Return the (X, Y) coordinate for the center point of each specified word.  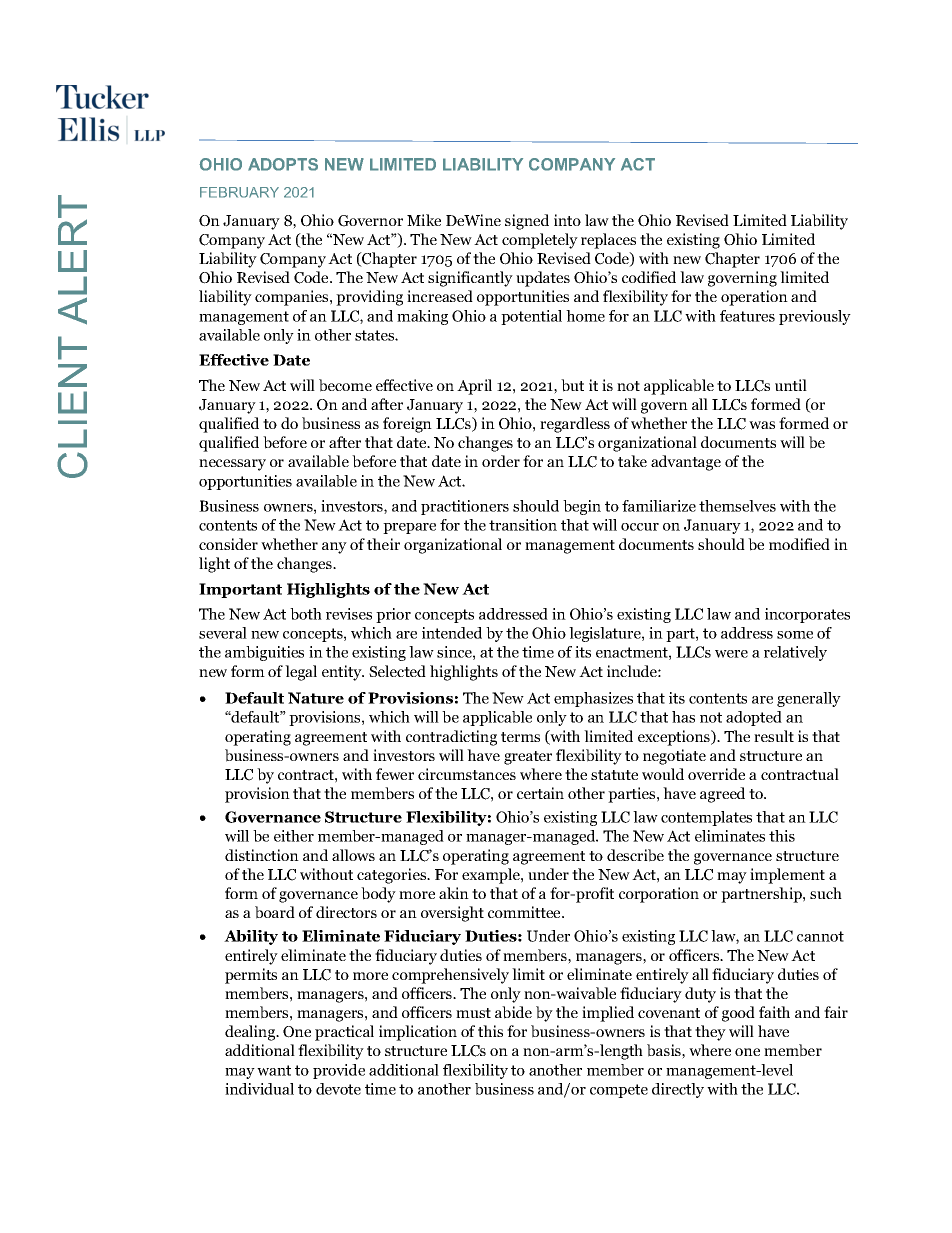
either (294, 836)
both (306, 614)
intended (452, 633)
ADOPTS (283, 164)
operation (754, 298)
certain (540, 793)
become (345, 385)
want (274, 1070)
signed (527, 222)
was (762, 425)
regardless (575, 425)
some (795, 635)
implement (787, 876)
